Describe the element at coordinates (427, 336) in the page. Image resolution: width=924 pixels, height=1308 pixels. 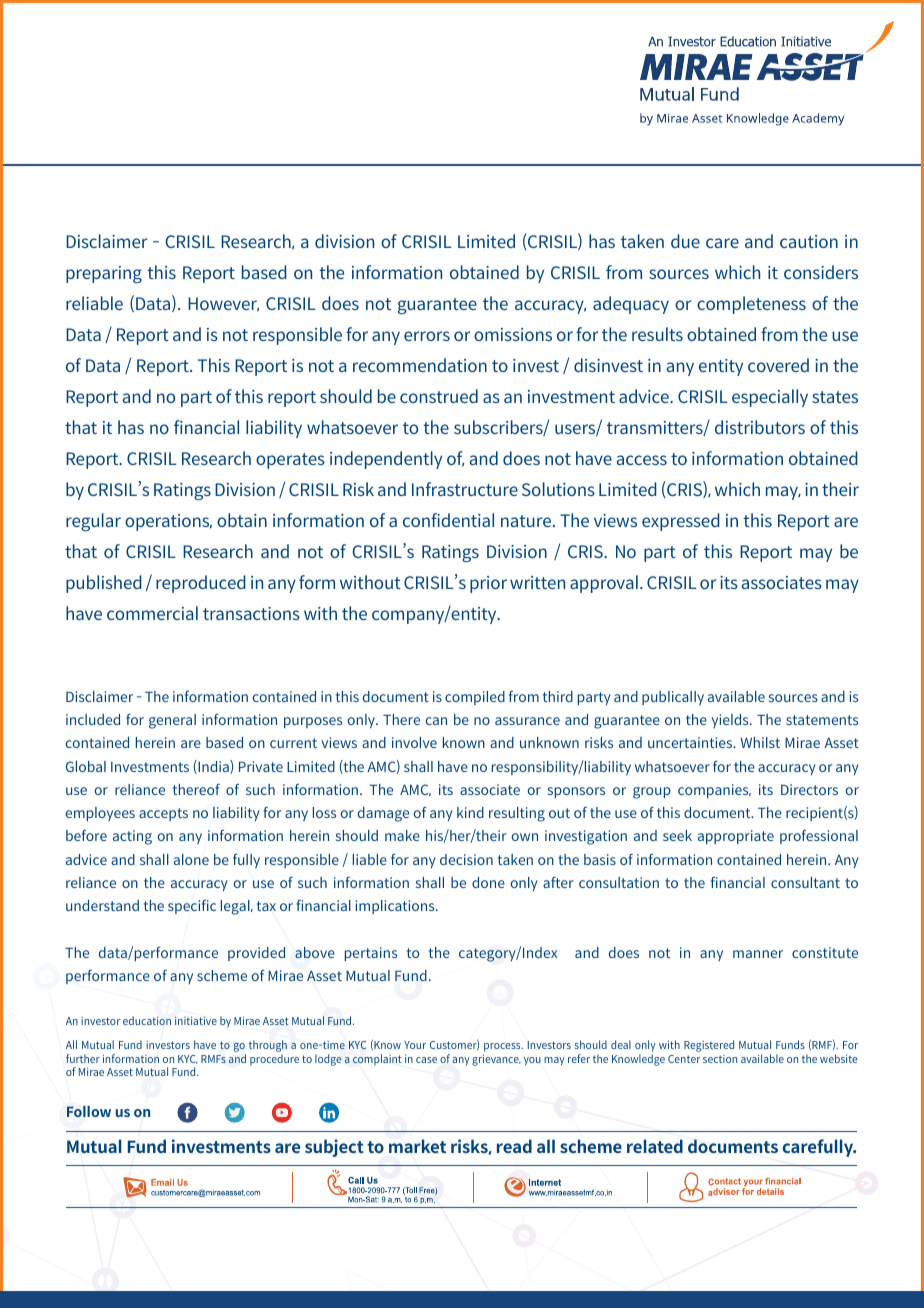
I see `errors` at that location.
